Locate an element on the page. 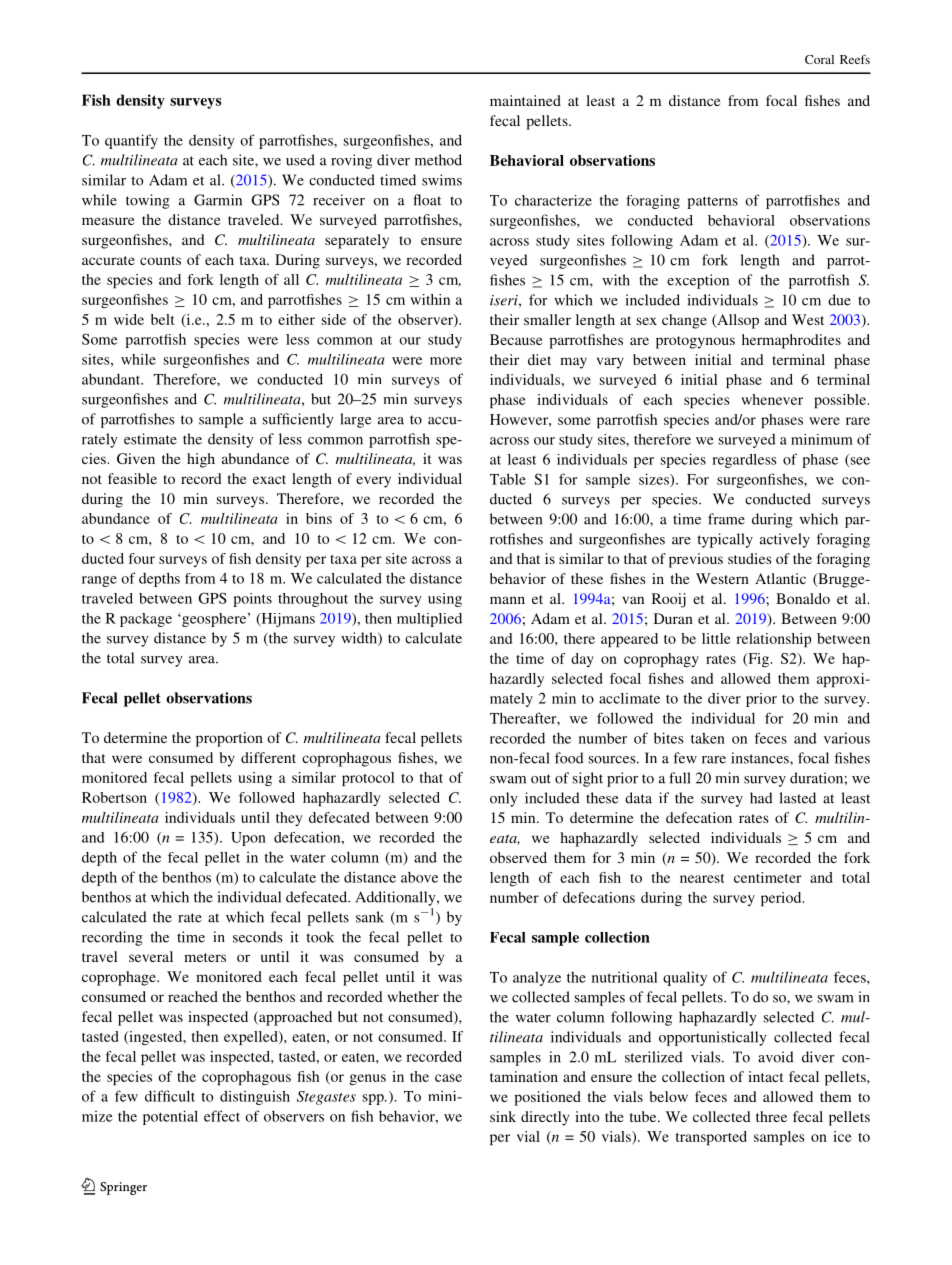 This page has height=1265, width=952. difficult is located at coordinates (170, 1096).
